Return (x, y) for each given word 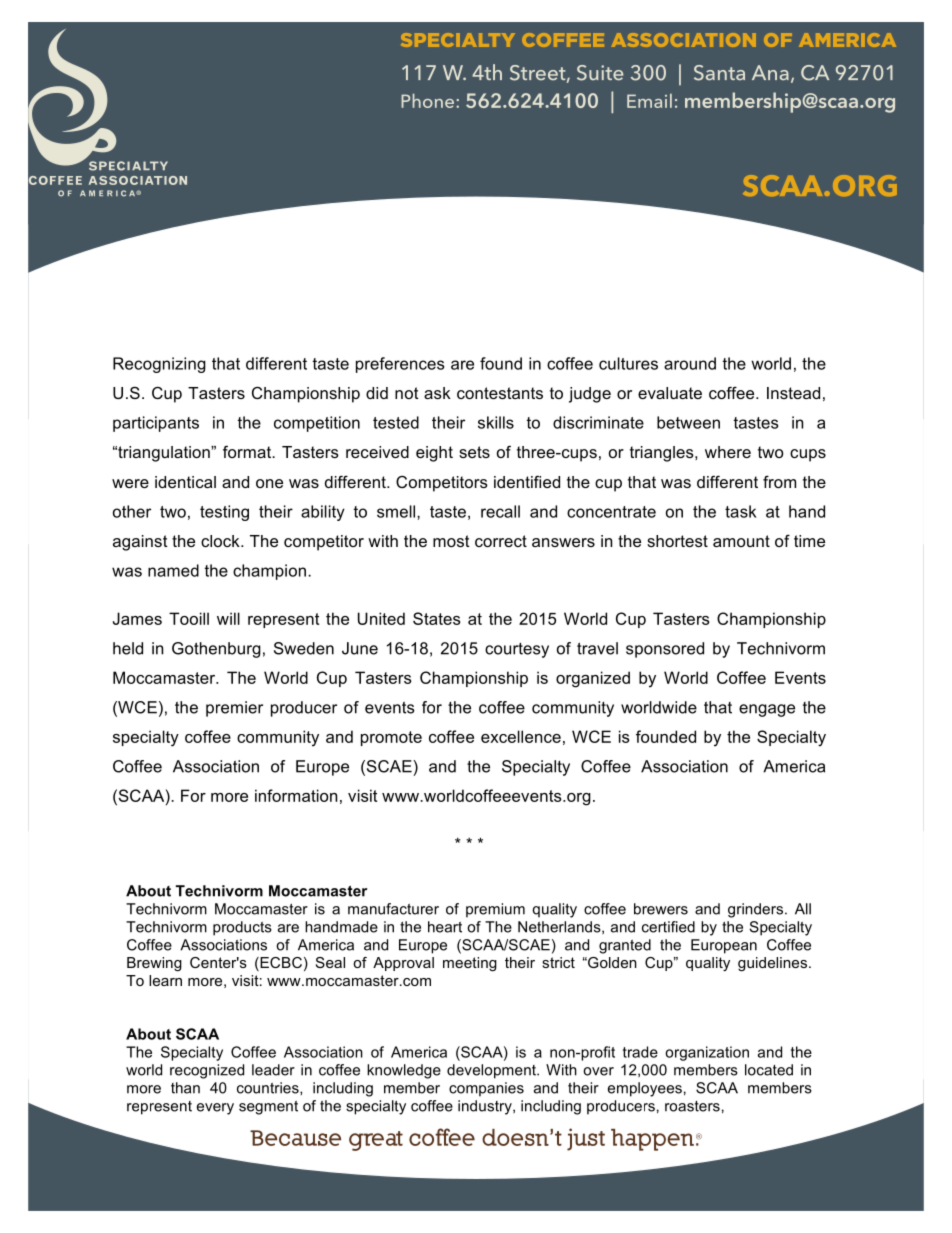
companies (486, 1089)
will (228, 618)
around (690, 363)
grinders (755, 910)
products (242, 928)
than (185, 1088)
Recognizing (159, 365)
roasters (692, 1106)
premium (495, 910)
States (437, 618)
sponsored (665, 650)
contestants (500, 393)
